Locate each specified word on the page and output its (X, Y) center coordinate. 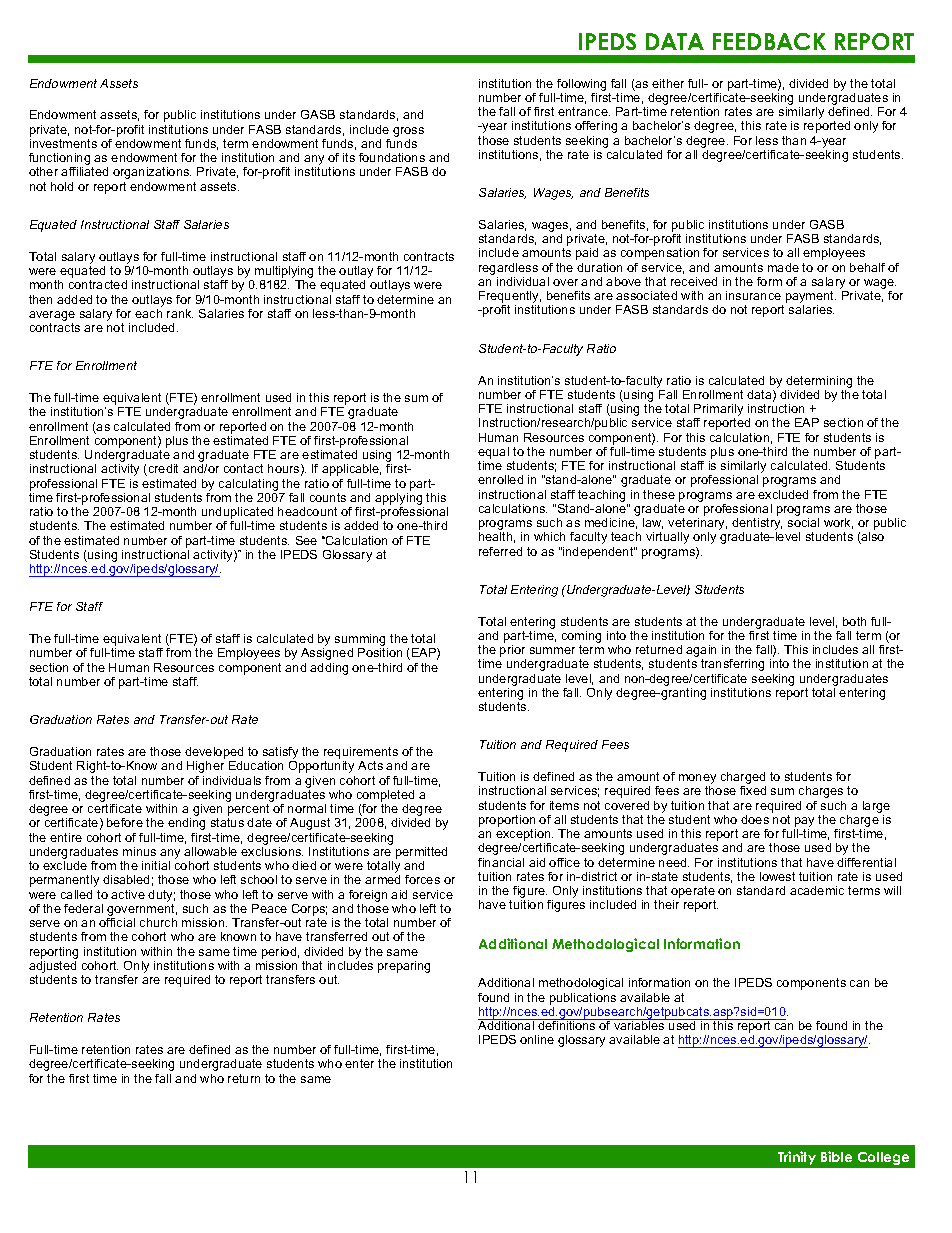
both (854, 621)
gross (408, 132)
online (537, 1039)
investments (63, 143)
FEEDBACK (769, 41)
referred (500, 551)
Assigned (327, 654)
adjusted (53, 965)
